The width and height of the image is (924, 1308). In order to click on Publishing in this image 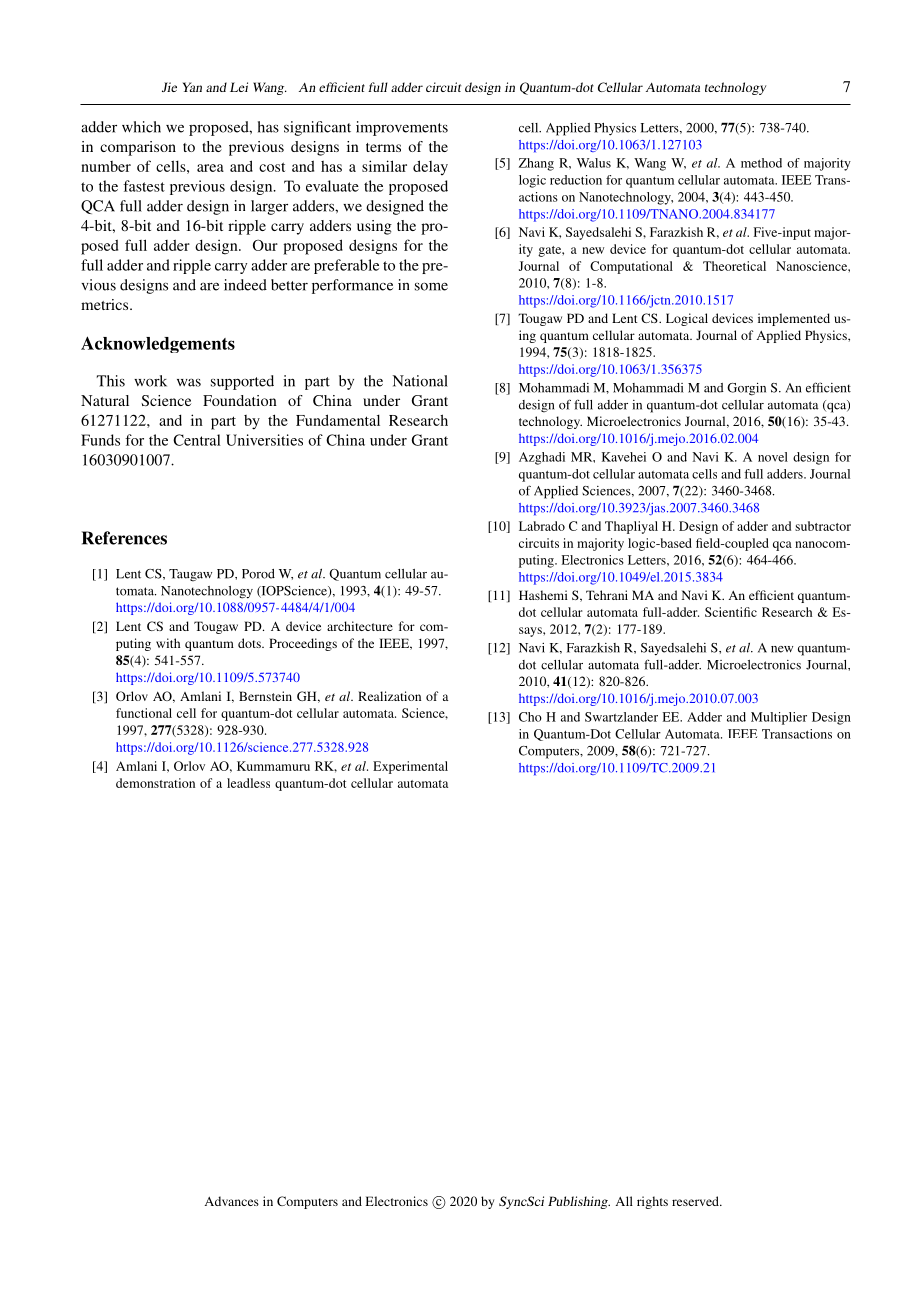, I will do `click(579, 1202)`.
